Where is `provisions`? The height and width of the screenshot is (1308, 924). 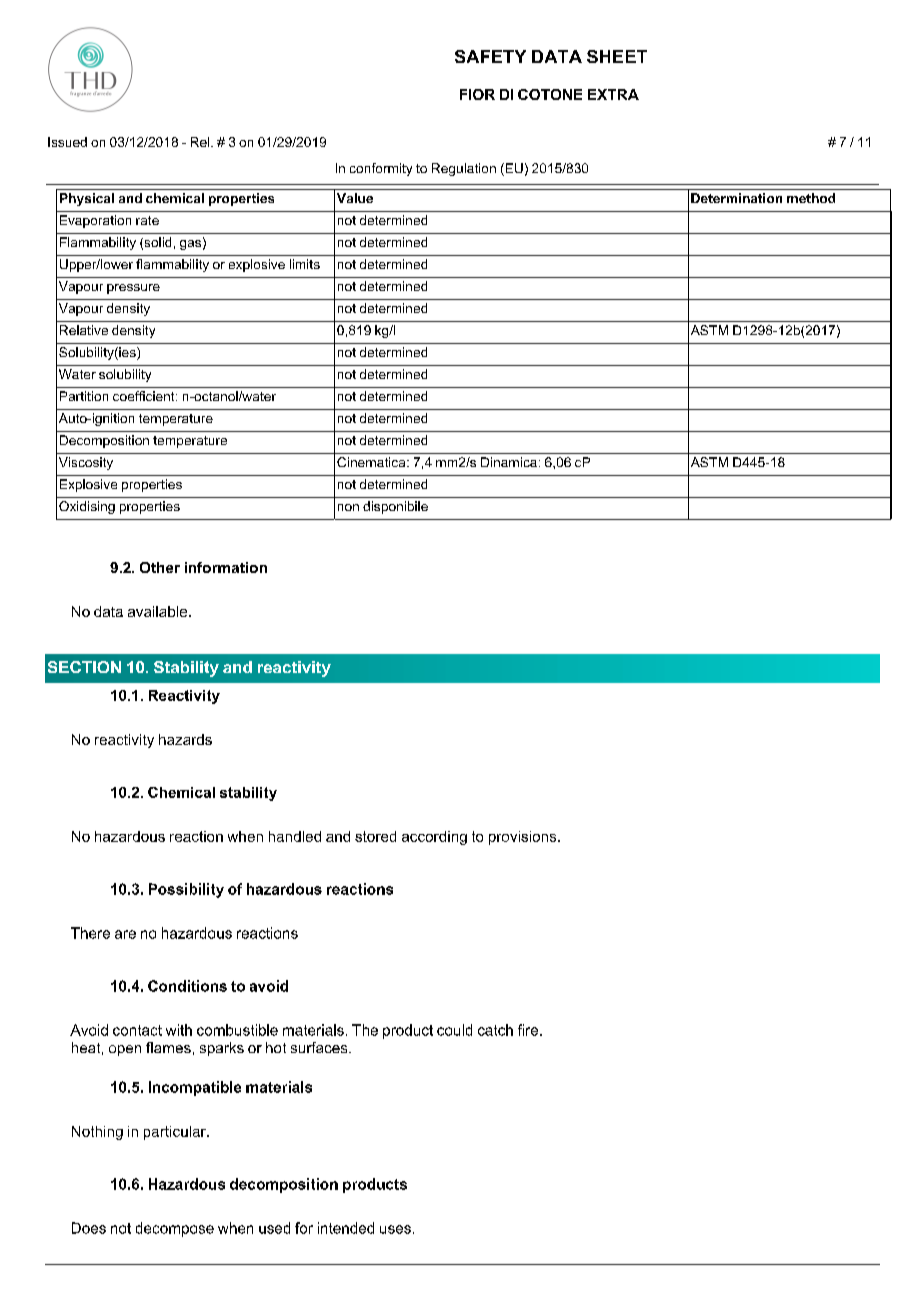 provisions is located at coordinates (524, 838).
